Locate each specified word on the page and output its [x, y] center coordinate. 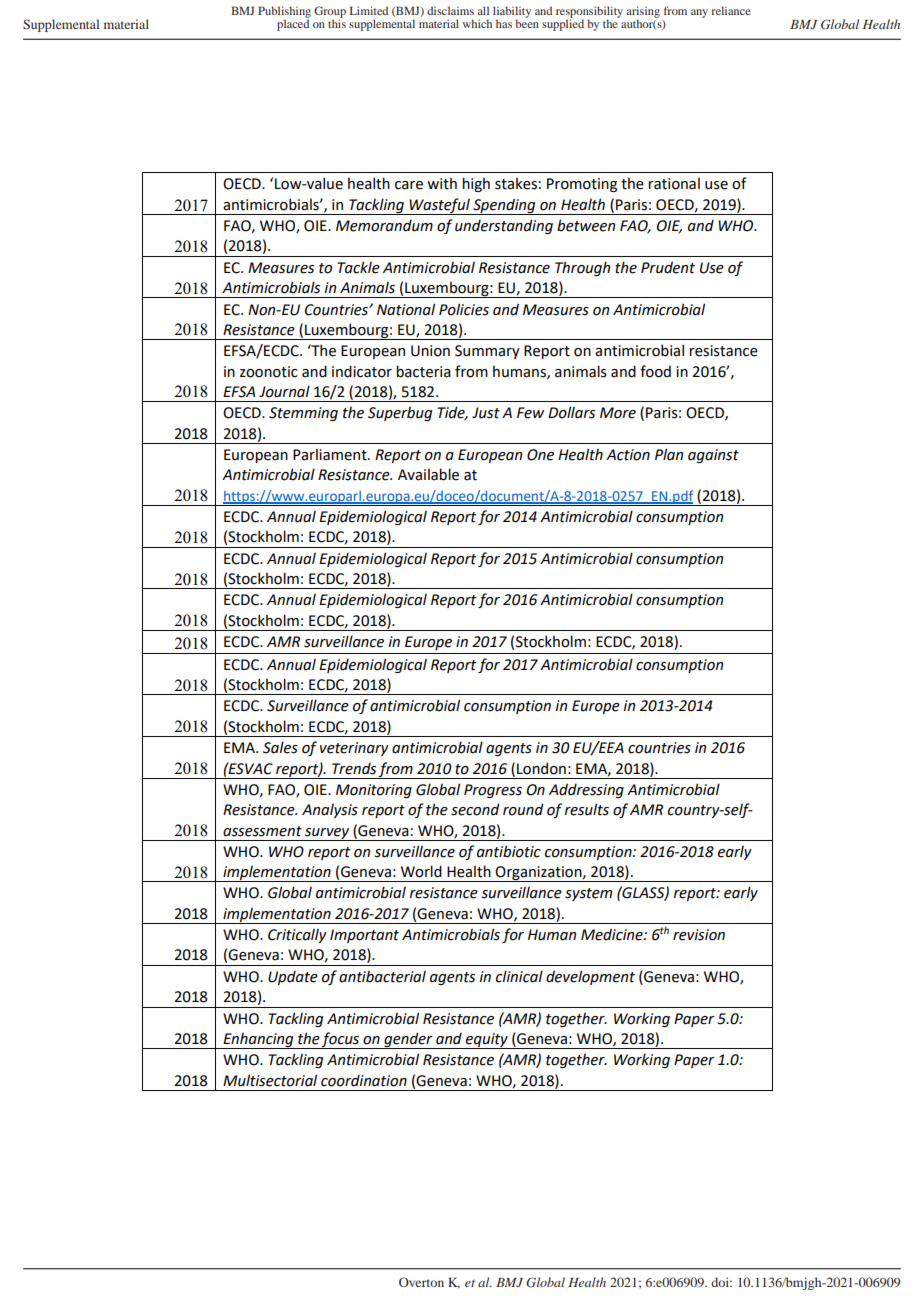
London [541, 768]
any [699, 13]
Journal [284, 391]
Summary [487, 352]
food [655, 371]
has [504, 23]
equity [487, 1041]
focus [341, 1040]
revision [699, 935]
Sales [280, 747]
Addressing [586, 790]
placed [293, 24]
